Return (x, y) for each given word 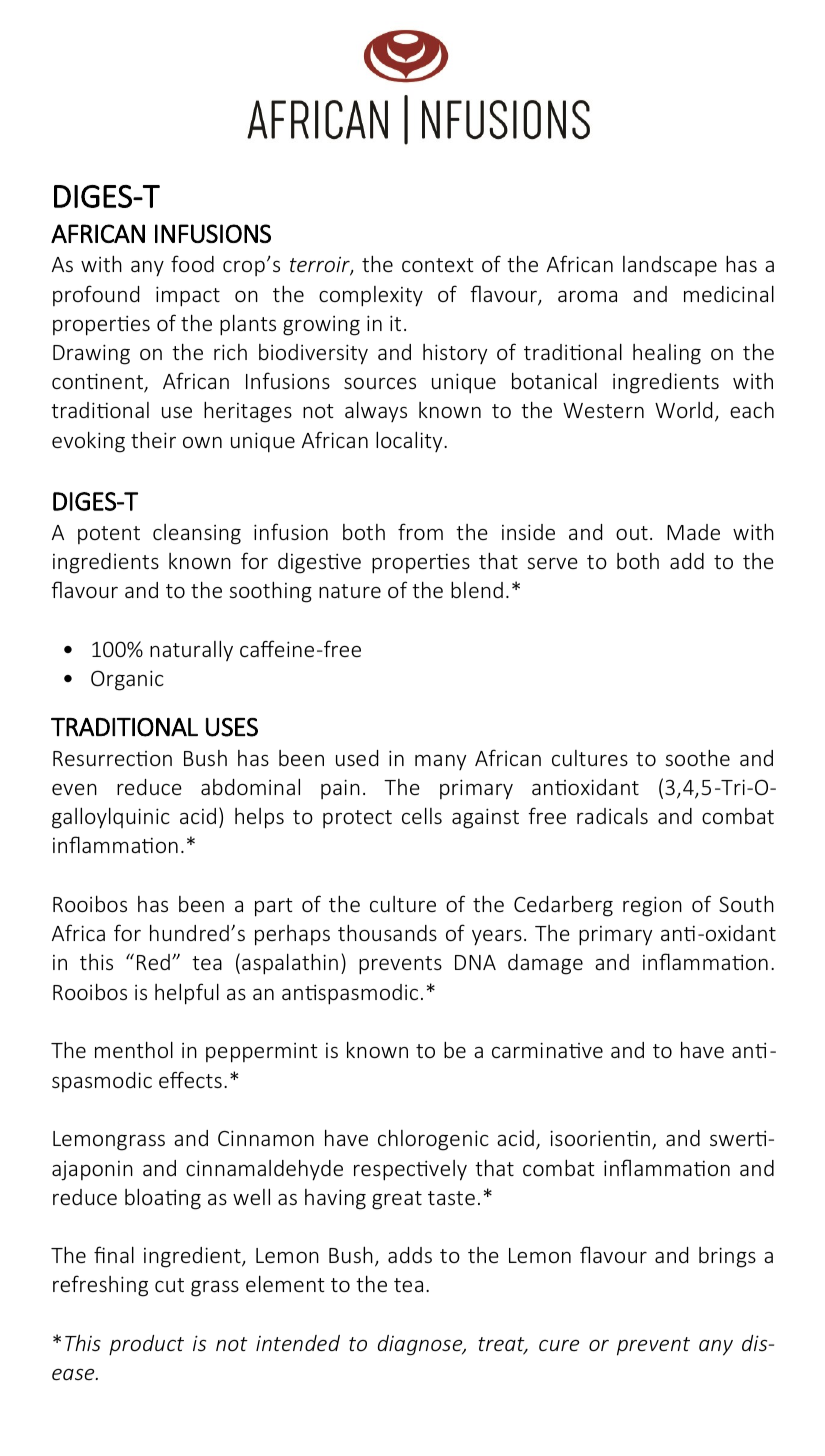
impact (188, 296)
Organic (127, 680)
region (652, 906)
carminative (547, 1050)
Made (693, 532)
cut (169, 1285)
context (438, 265)
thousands (387, 932)
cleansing (197, 534)
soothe (697, 757)
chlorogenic (433, 1140)
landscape (670, 266)
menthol (134, 1049)
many (440, 762)
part (274, 907)
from (420, 531)
